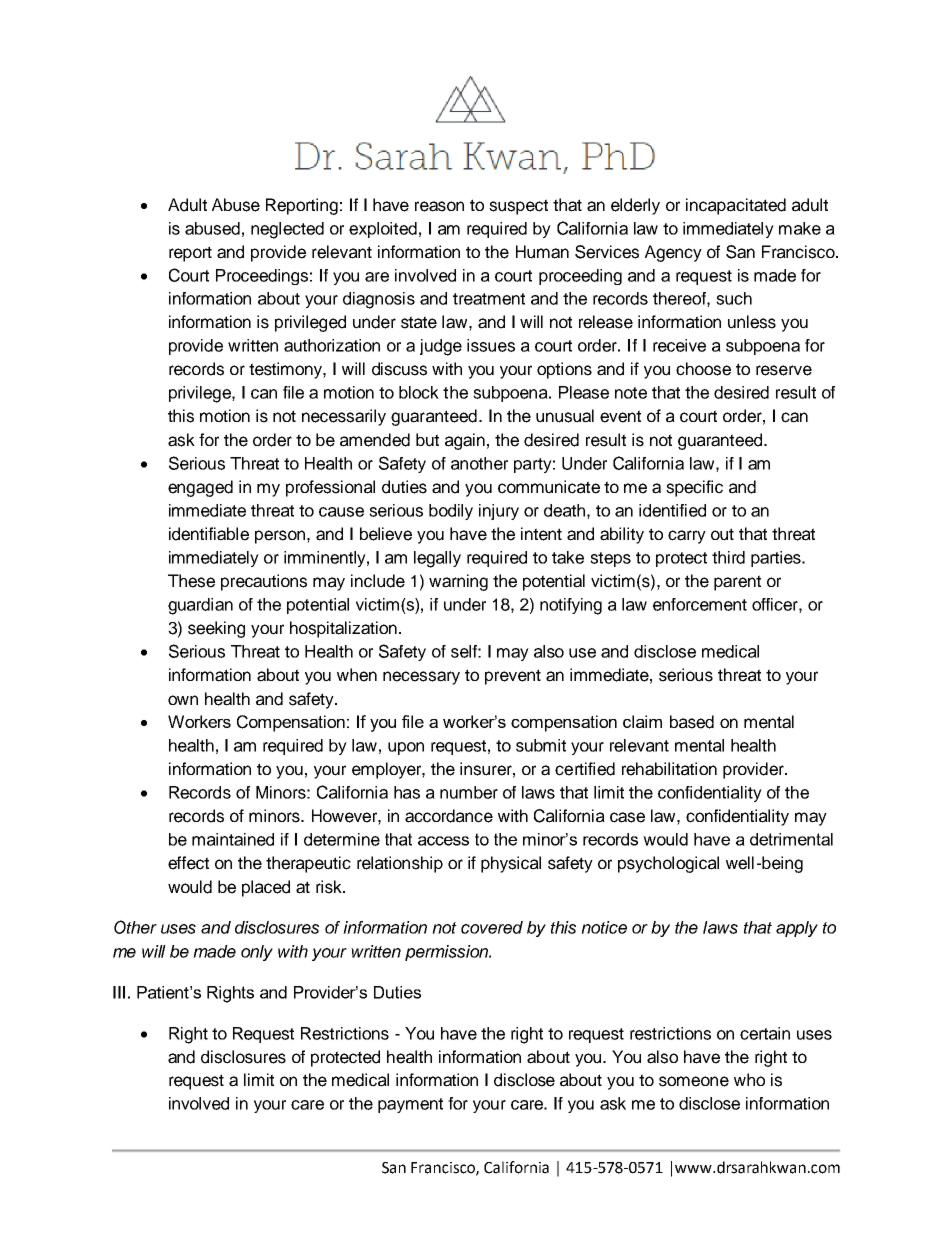 This screenshot has width=952, height=1233. I want to click on identifiable, so click(209, 534).
